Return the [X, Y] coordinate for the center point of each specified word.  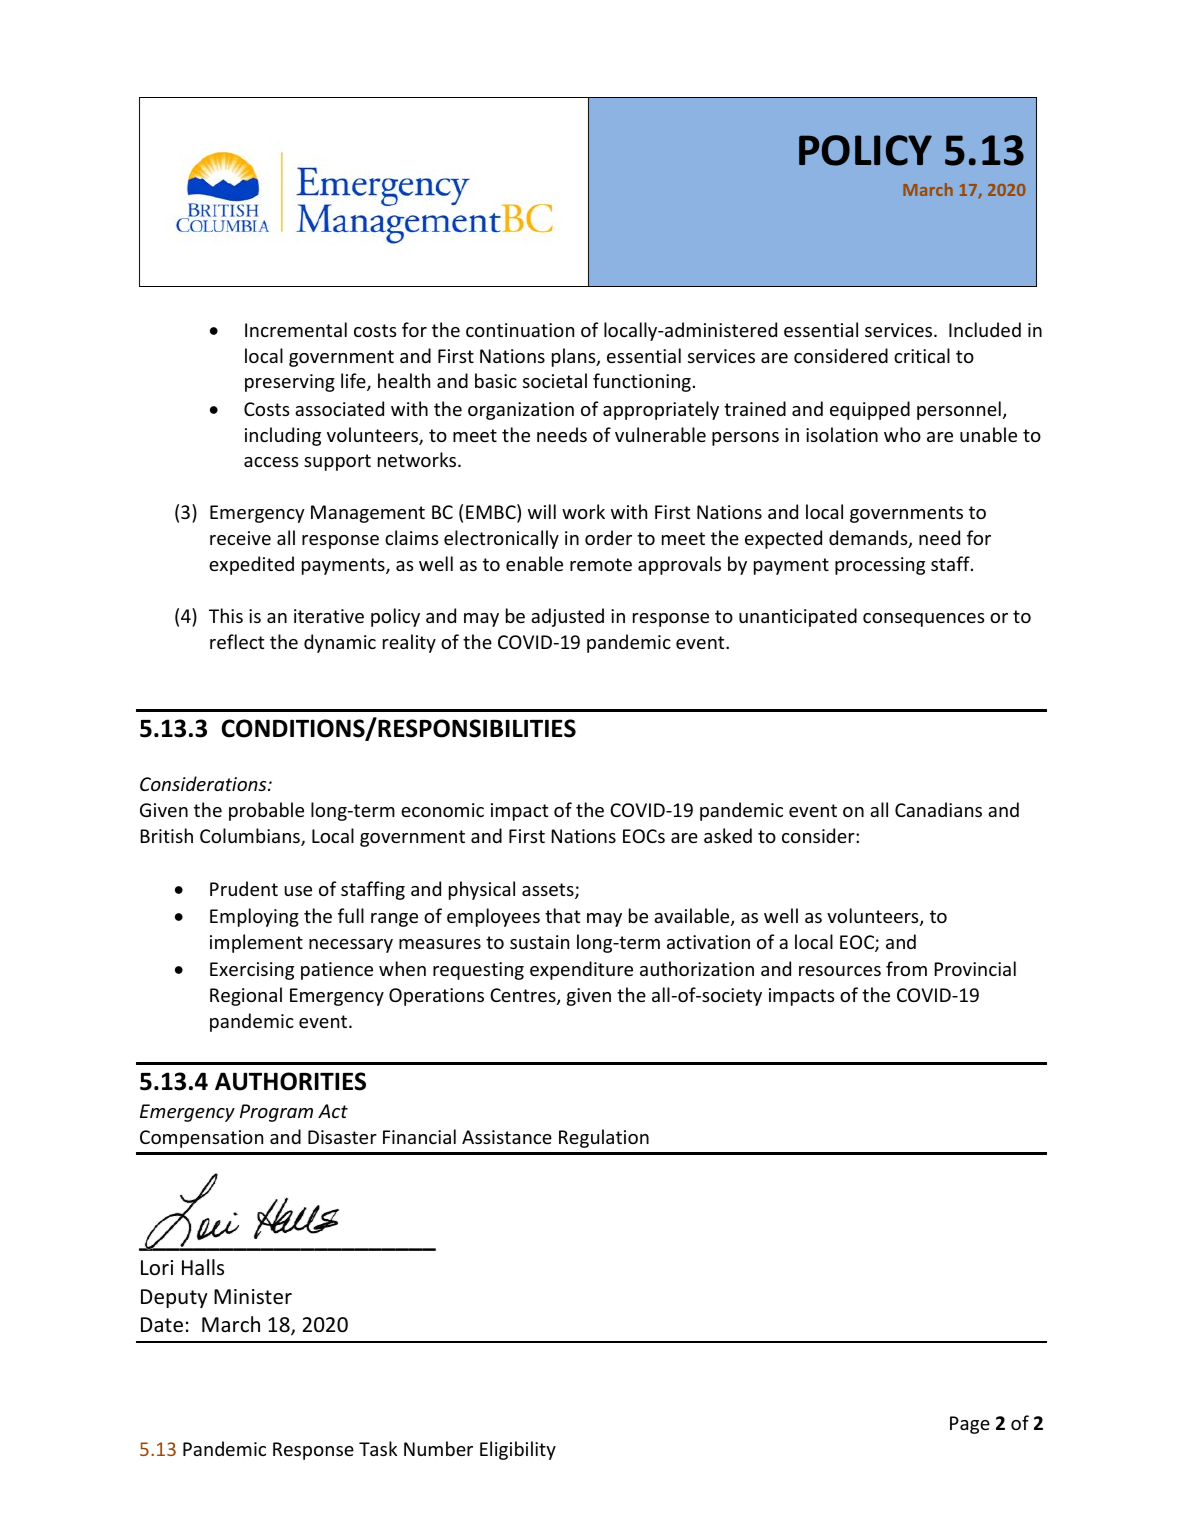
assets [549, 891]
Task [378, 1448]
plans [575, 357]
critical [922, 355]
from [906, 968]
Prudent [244, 888]
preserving [290, 383]
